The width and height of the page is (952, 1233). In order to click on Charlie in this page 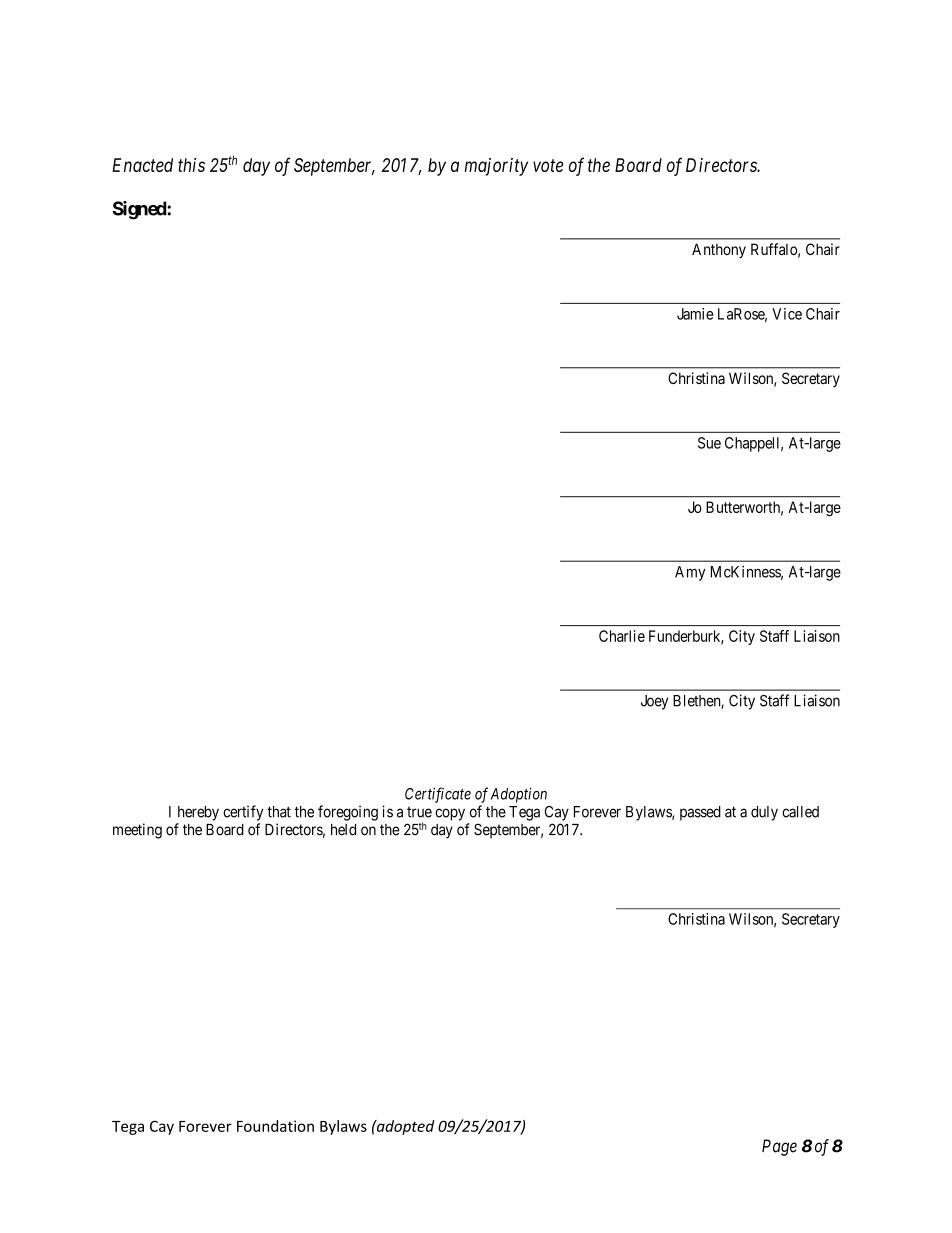, I will do `click(622, 636)`.
